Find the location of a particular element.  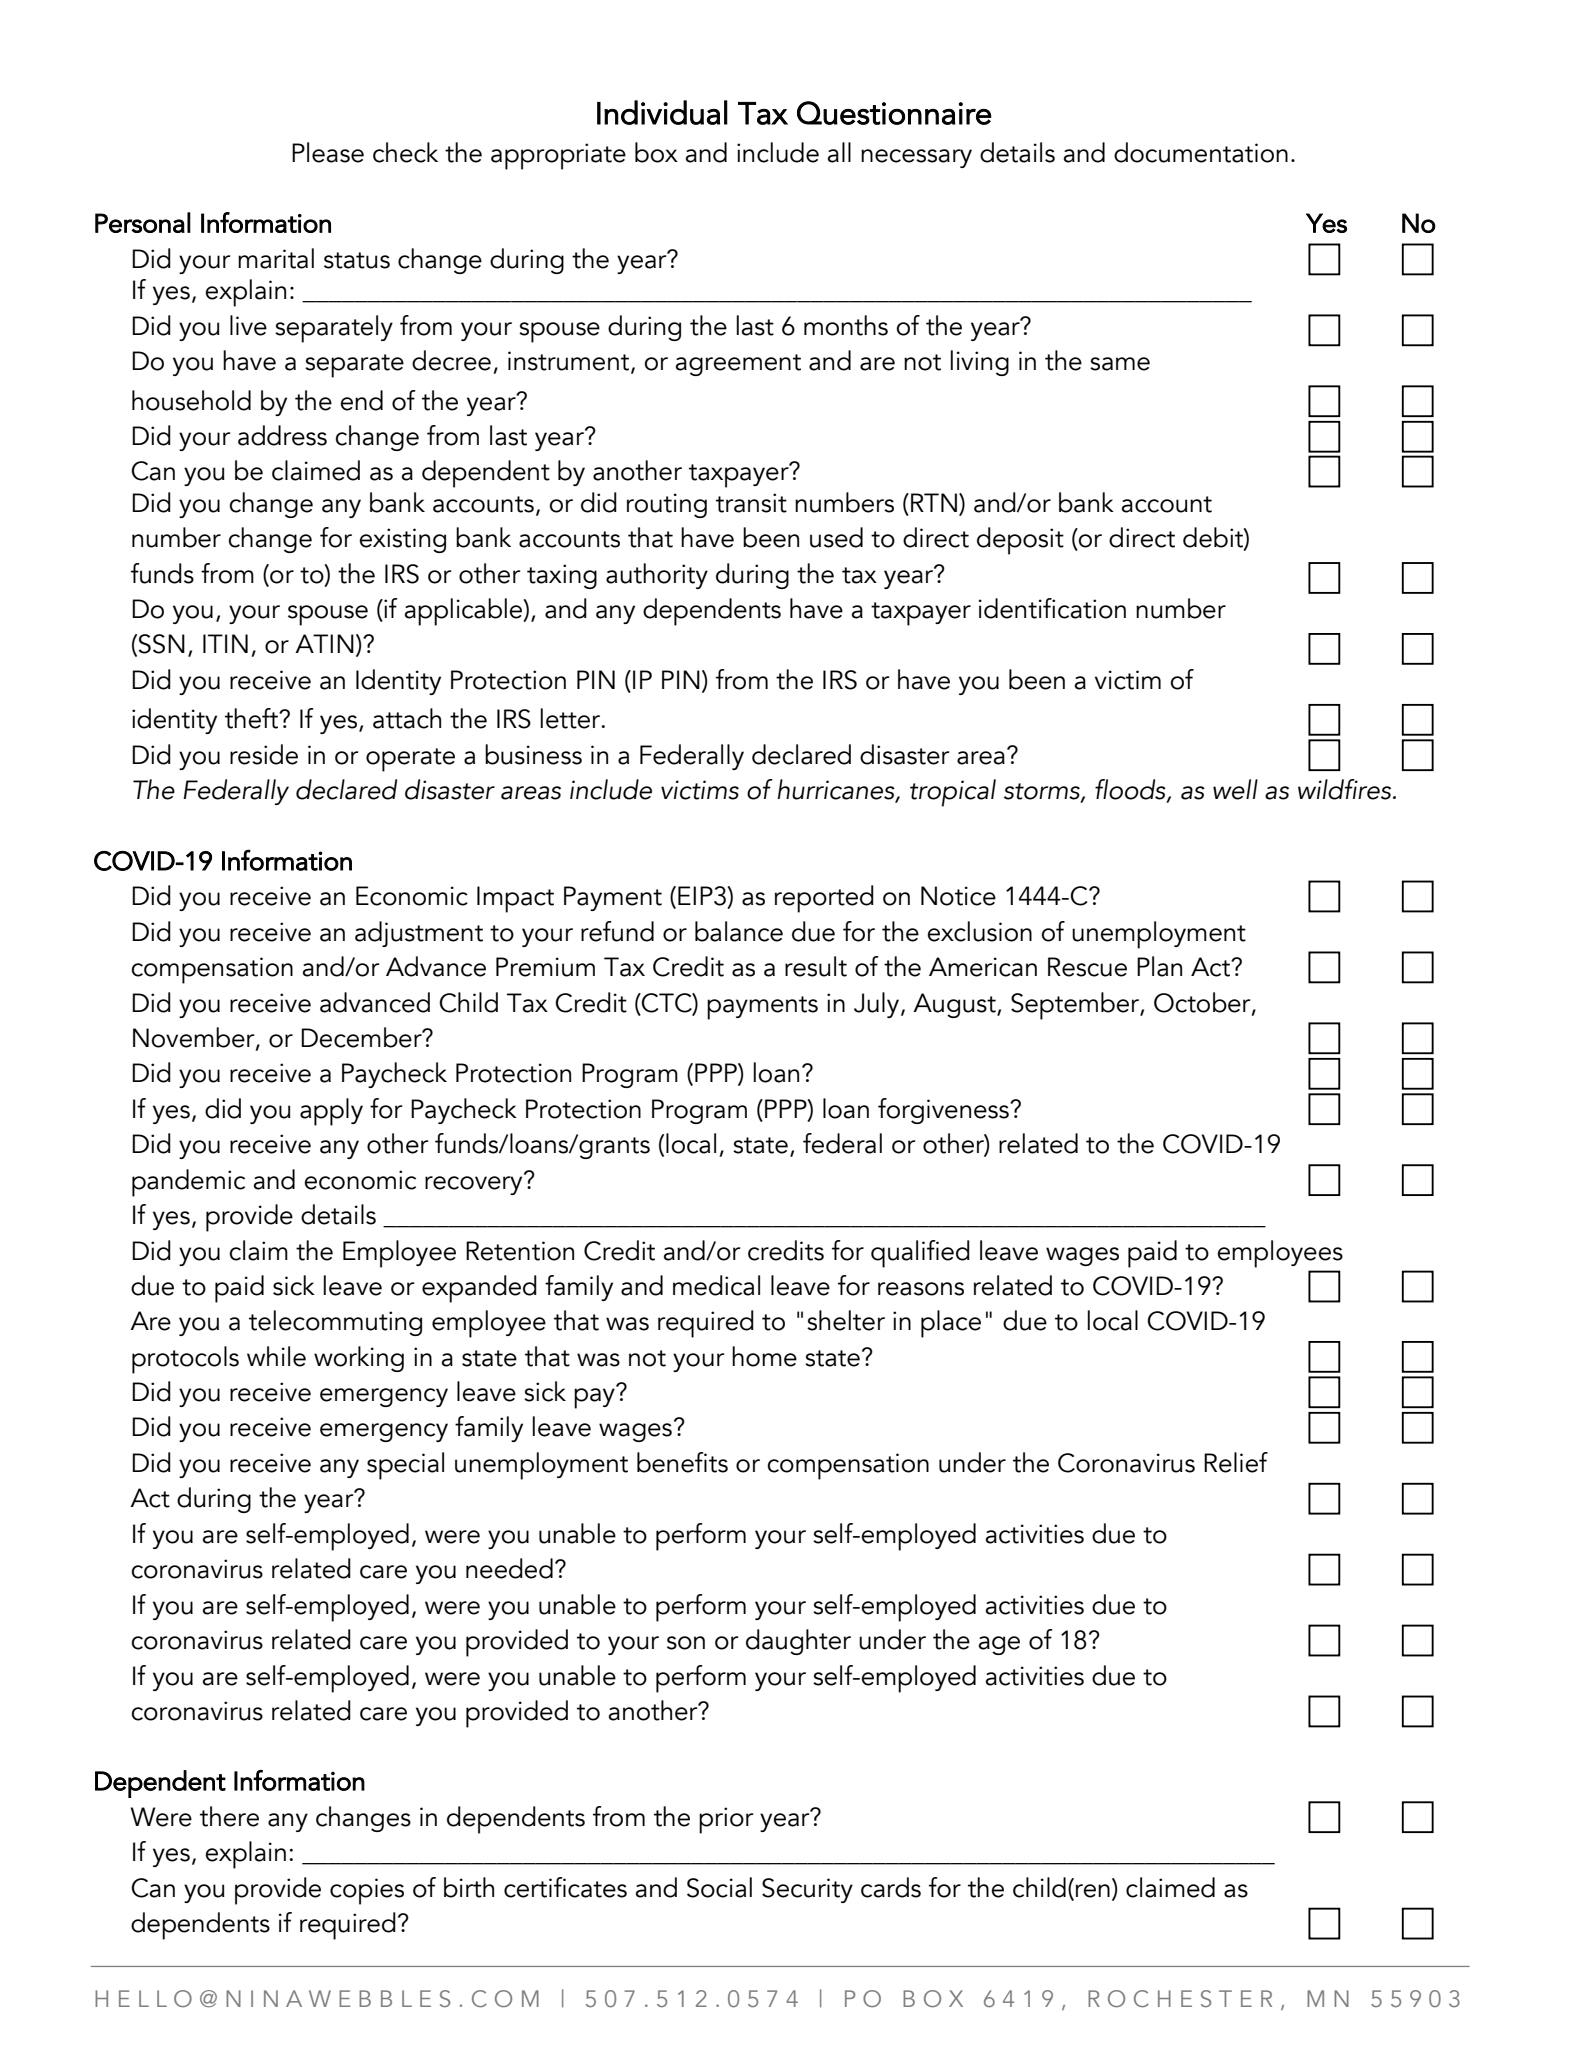

apply is located at coordinates (331, 1112).
